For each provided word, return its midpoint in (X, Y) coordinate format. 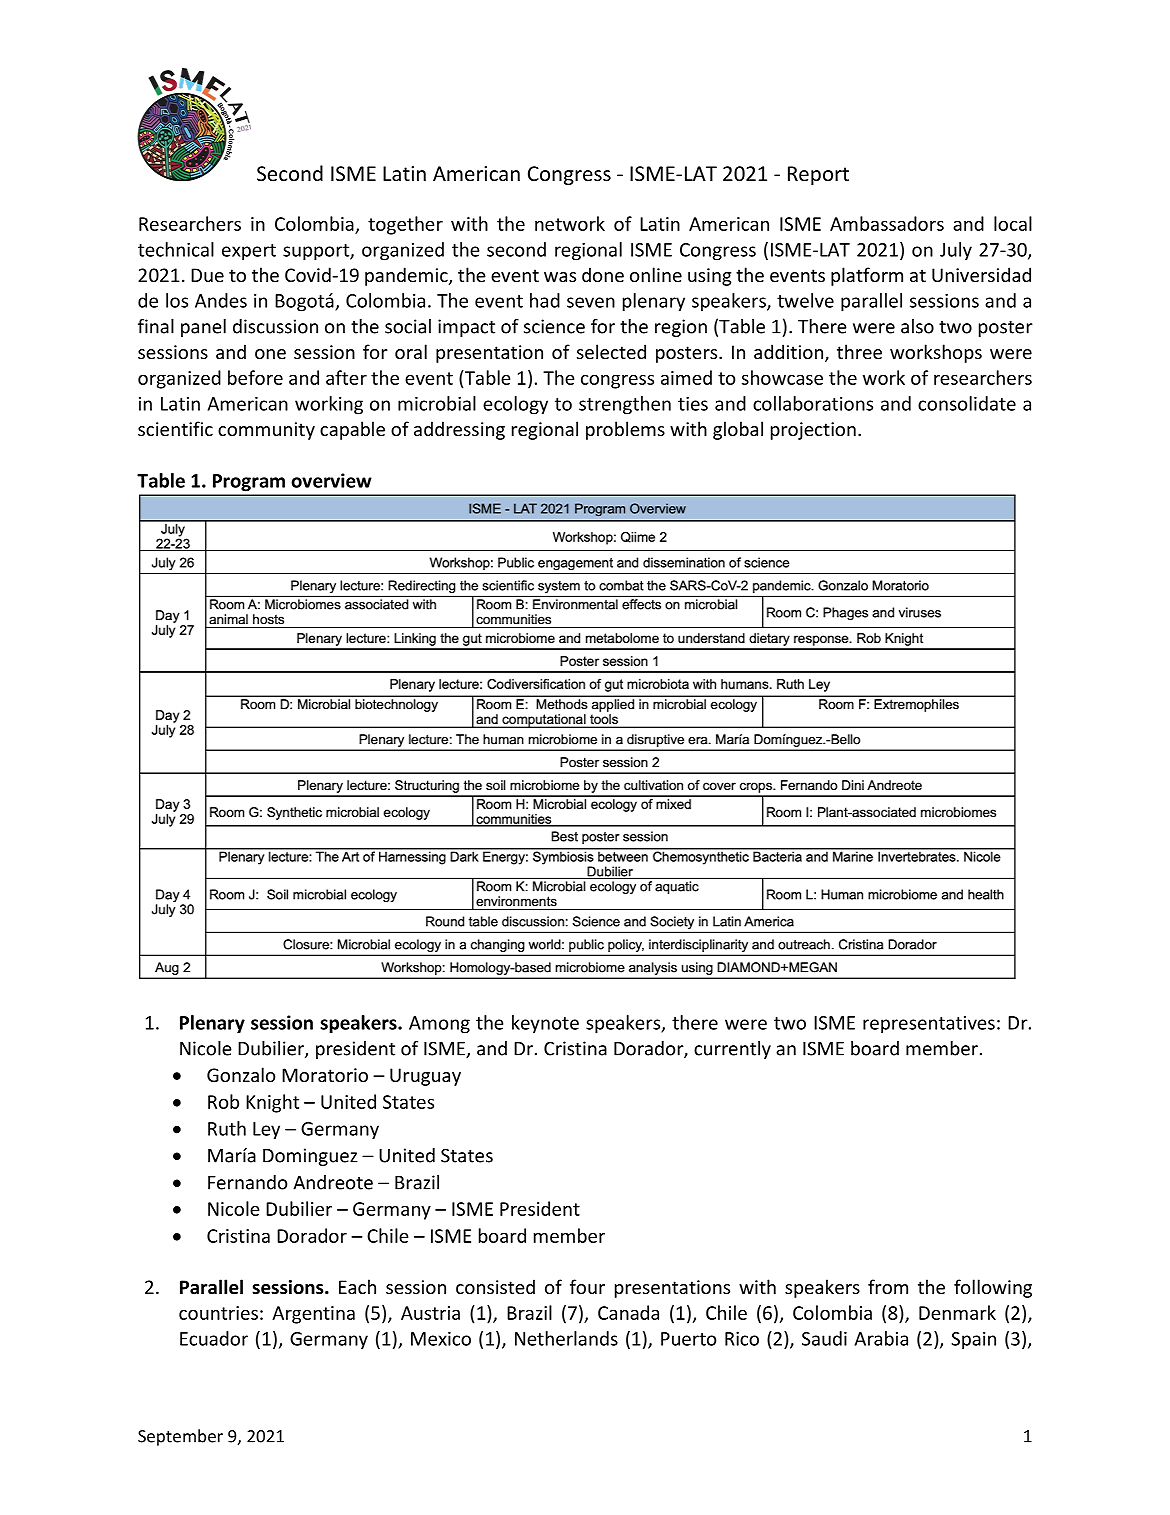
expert (249, 252)
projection (813, 431)
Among (439, 1025)
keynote (545, 1024)
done (603, 274)
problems (625, 430)
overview (331, 480)
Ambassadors (887, 223)
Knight (272, 1103)
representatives (929, 1025)
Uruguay (425, 1077)
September (180, 1437)
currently (732, 1050)
